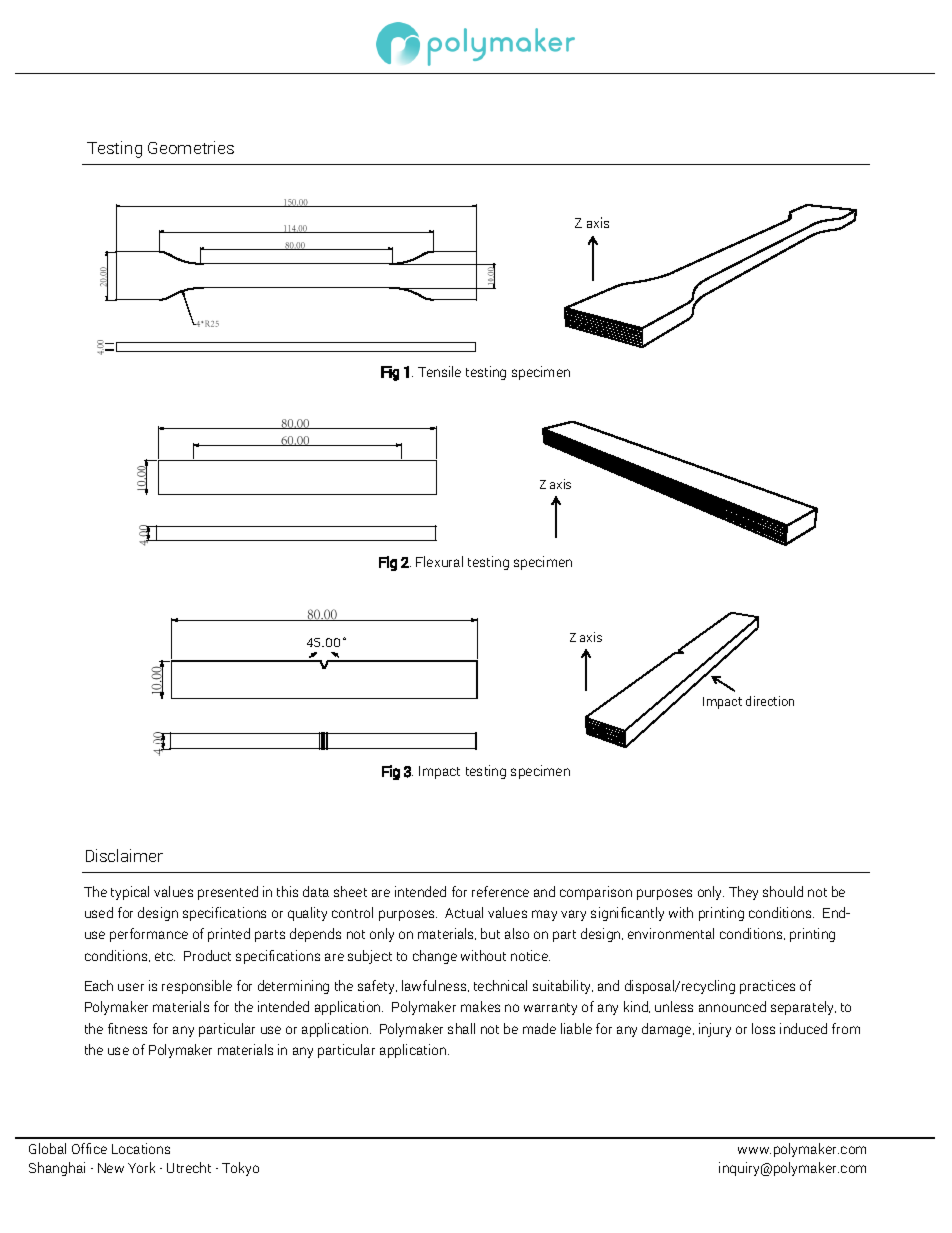  I want to click on Flexural, so click(439, 561).
